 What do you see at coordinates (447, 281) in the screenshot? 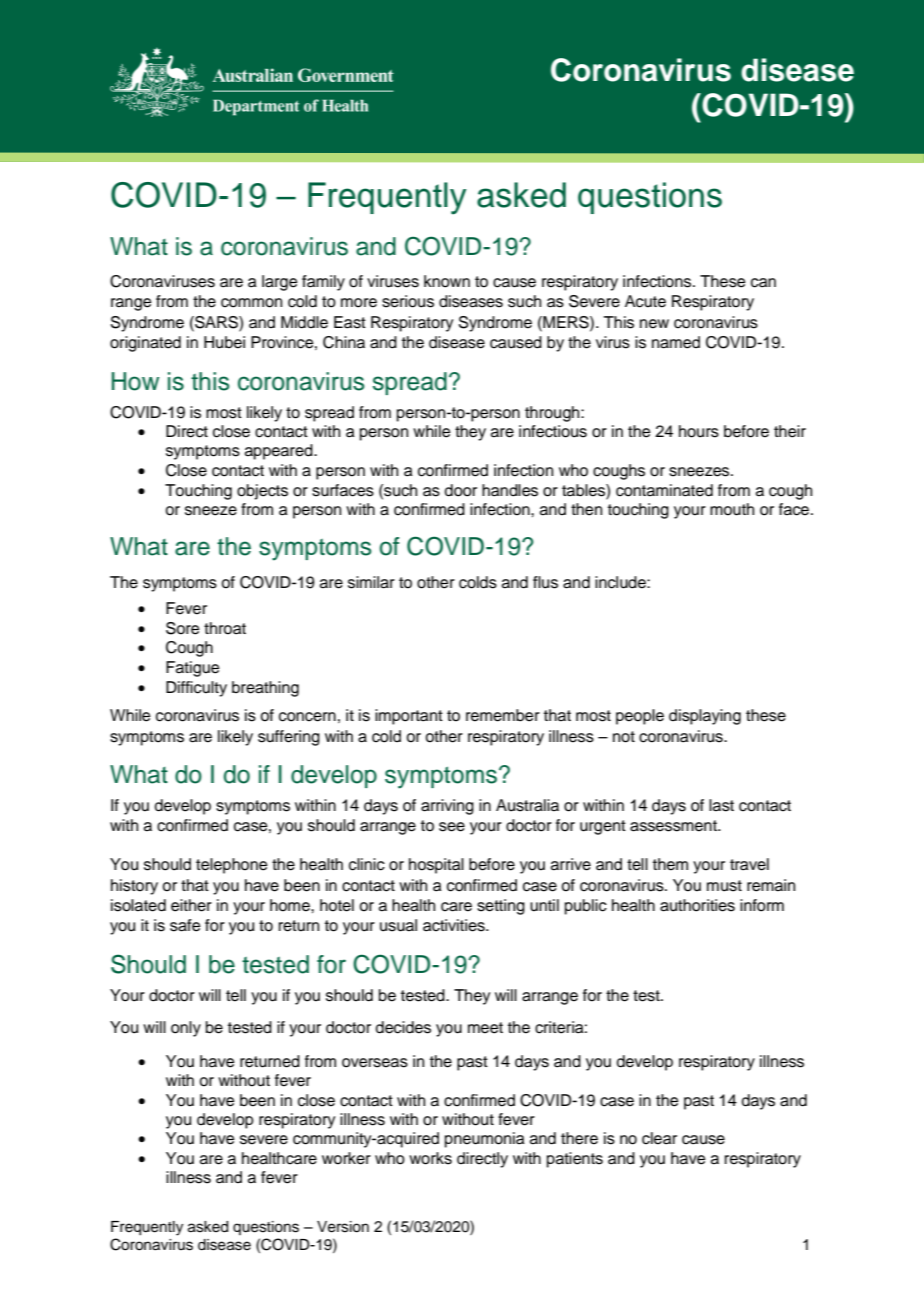
I see `known` at bounding box center [447, 281].
